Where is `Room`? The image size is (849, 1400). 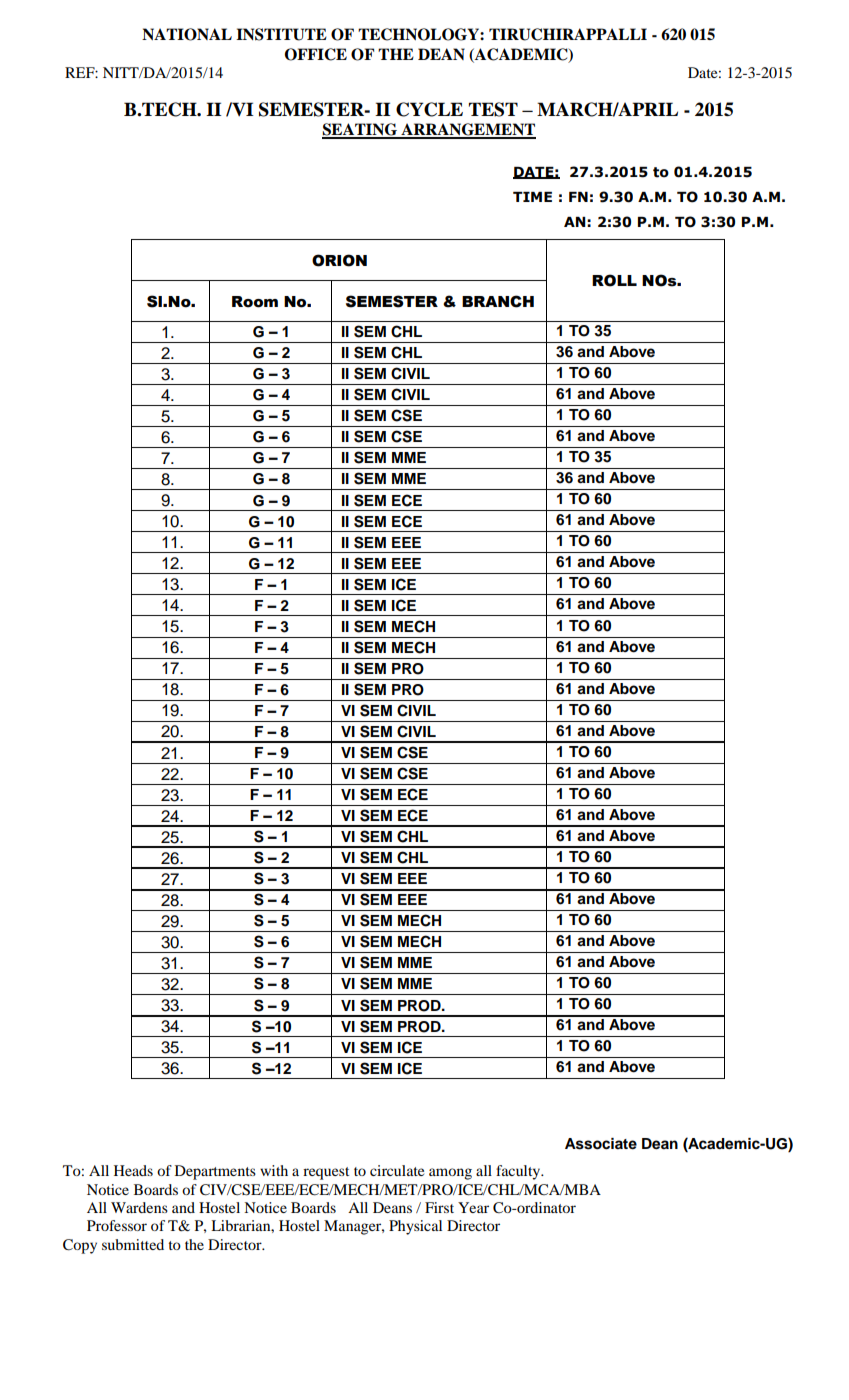 Room is located at coordinates (255, 302).
